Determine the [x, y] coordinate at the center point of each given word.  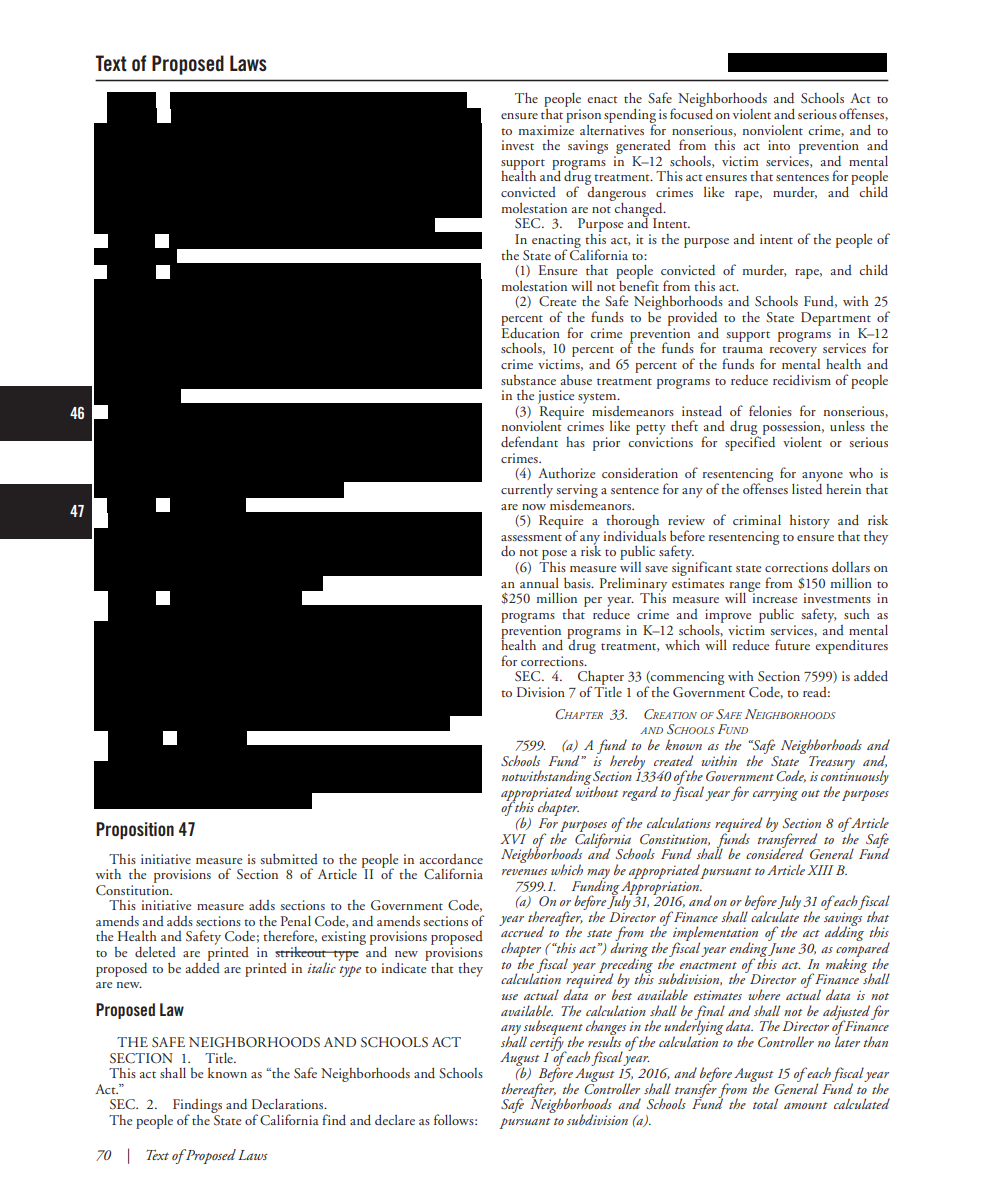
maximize [546, 130]
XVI [513, 839]
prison [583, 117]
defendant [529, 441]
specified [750, 442]
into [779, 145]
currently [527, 490]
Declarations [289, 1103]
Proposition [135, 831]
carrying [775, 794]
